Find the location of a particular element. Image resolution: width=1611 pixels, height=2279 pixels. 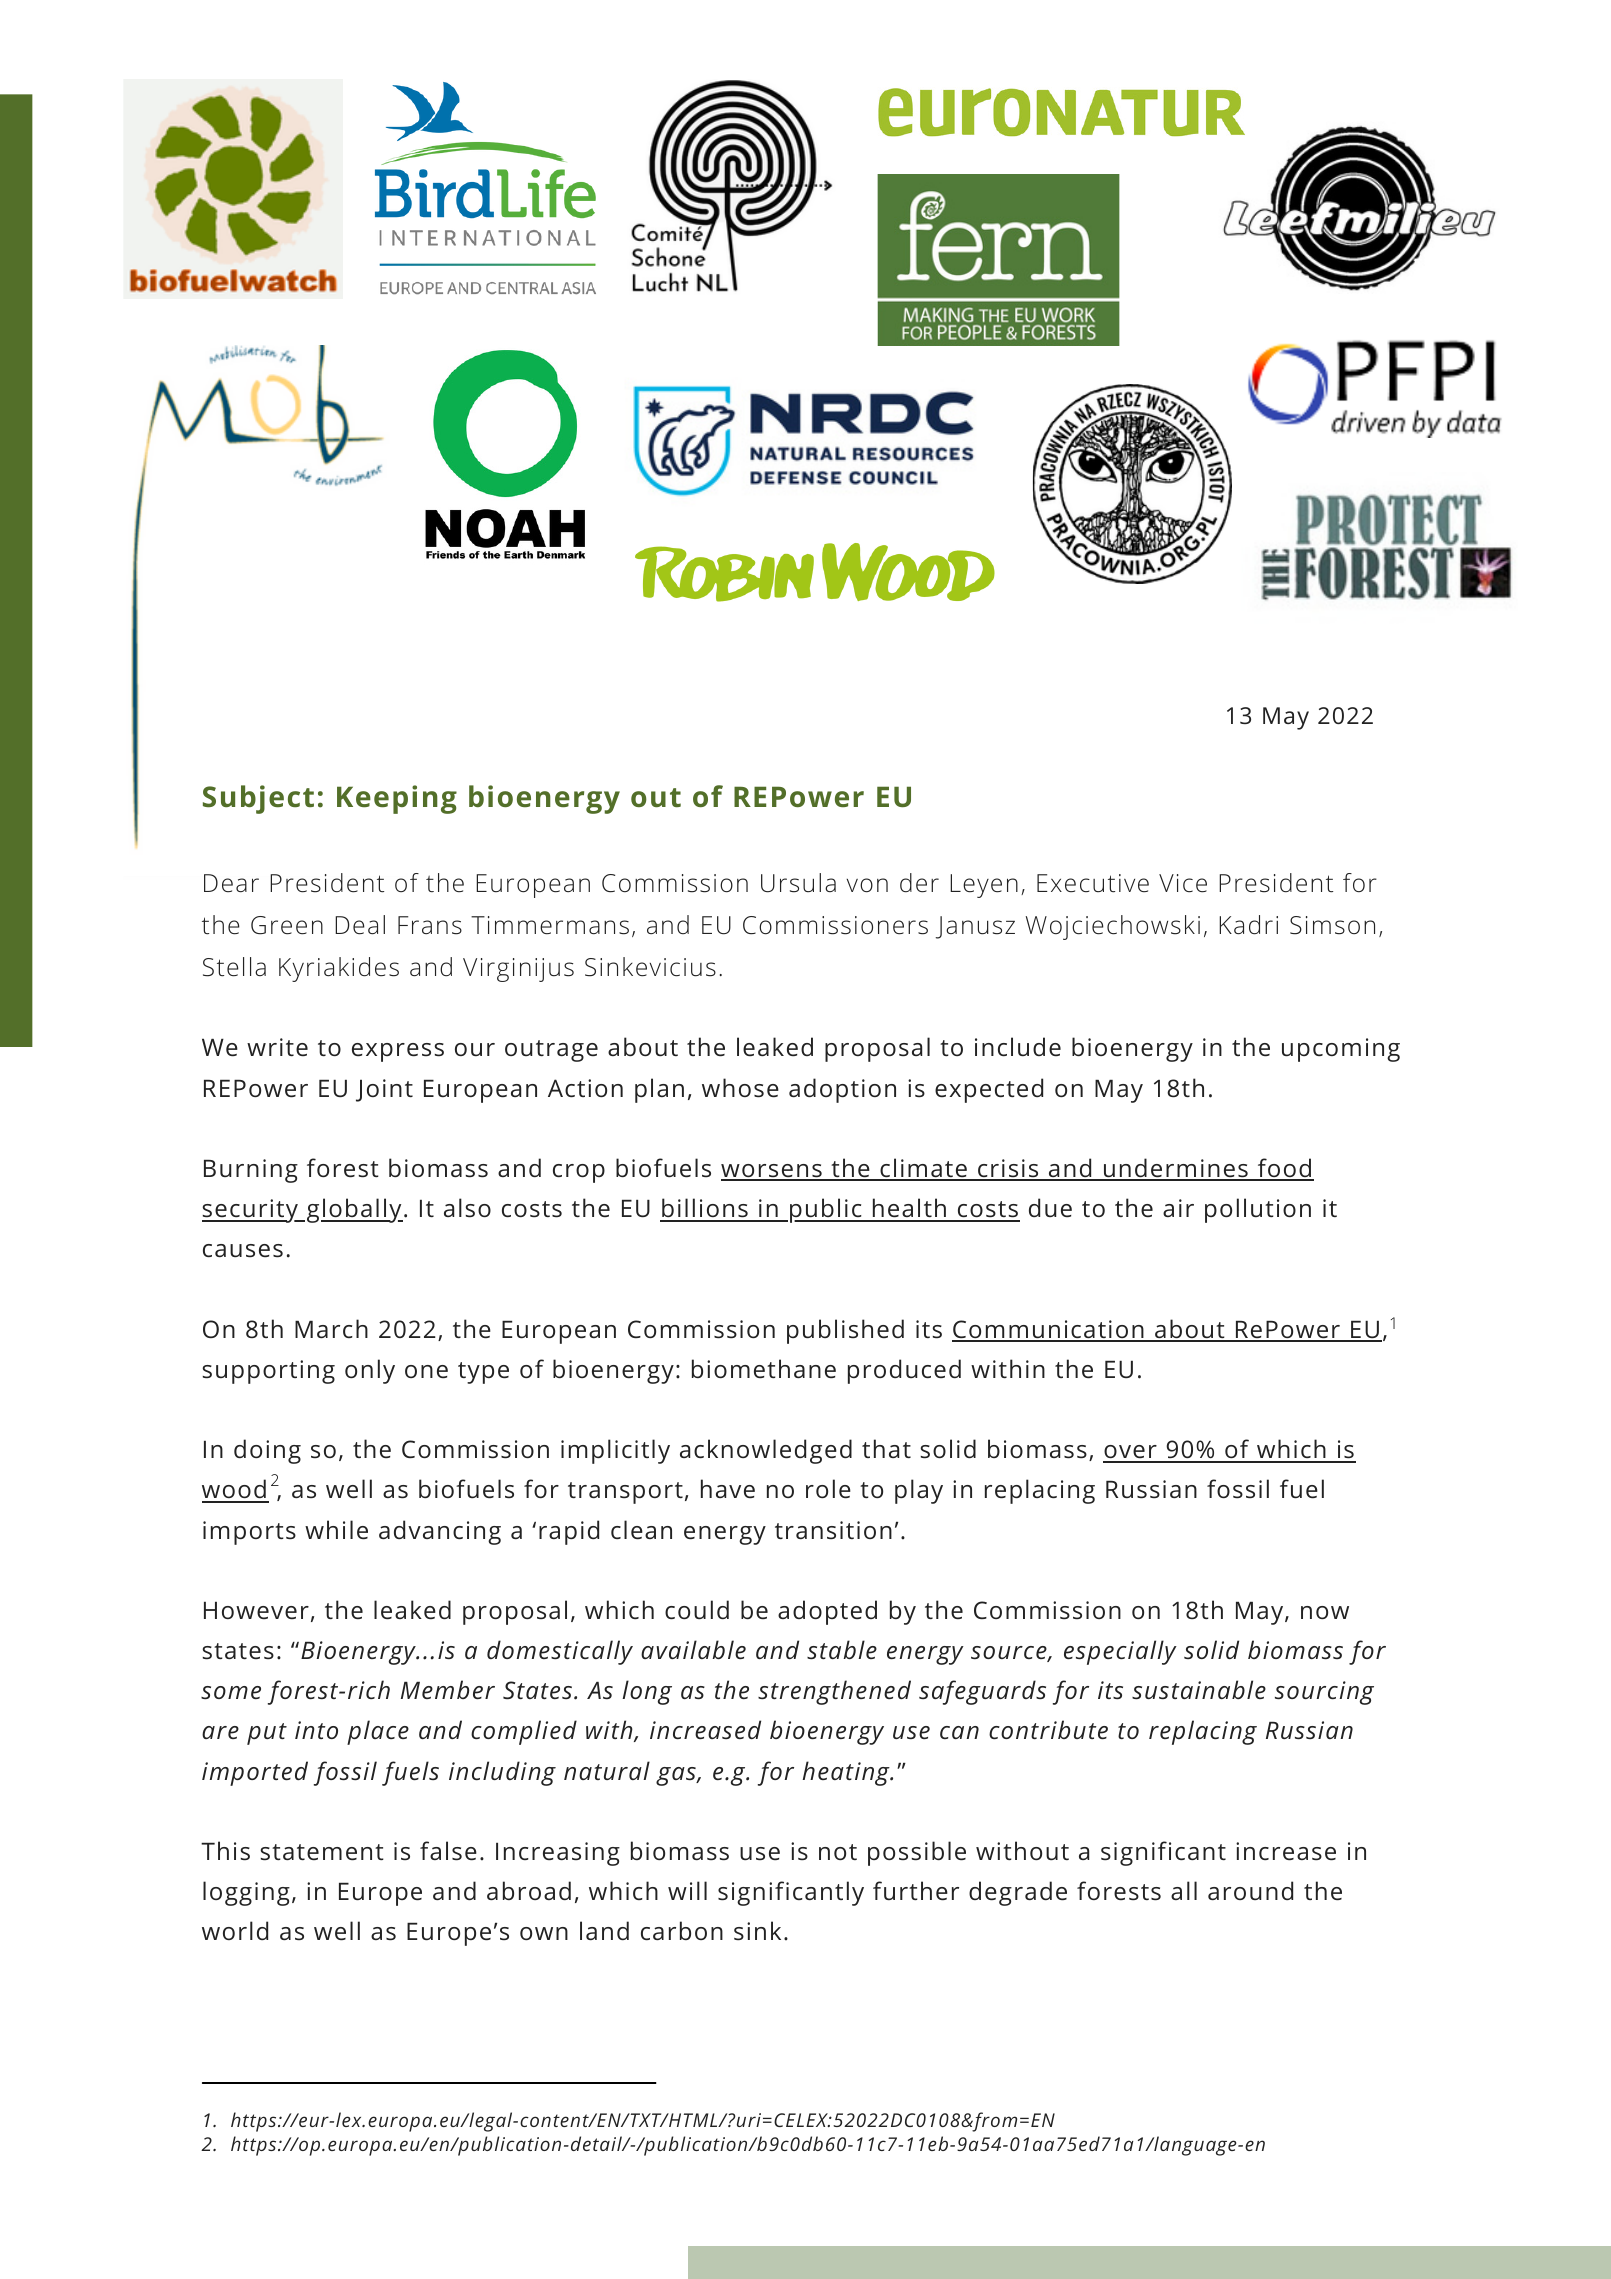

Ursula is located at coordinates (798, 883).
